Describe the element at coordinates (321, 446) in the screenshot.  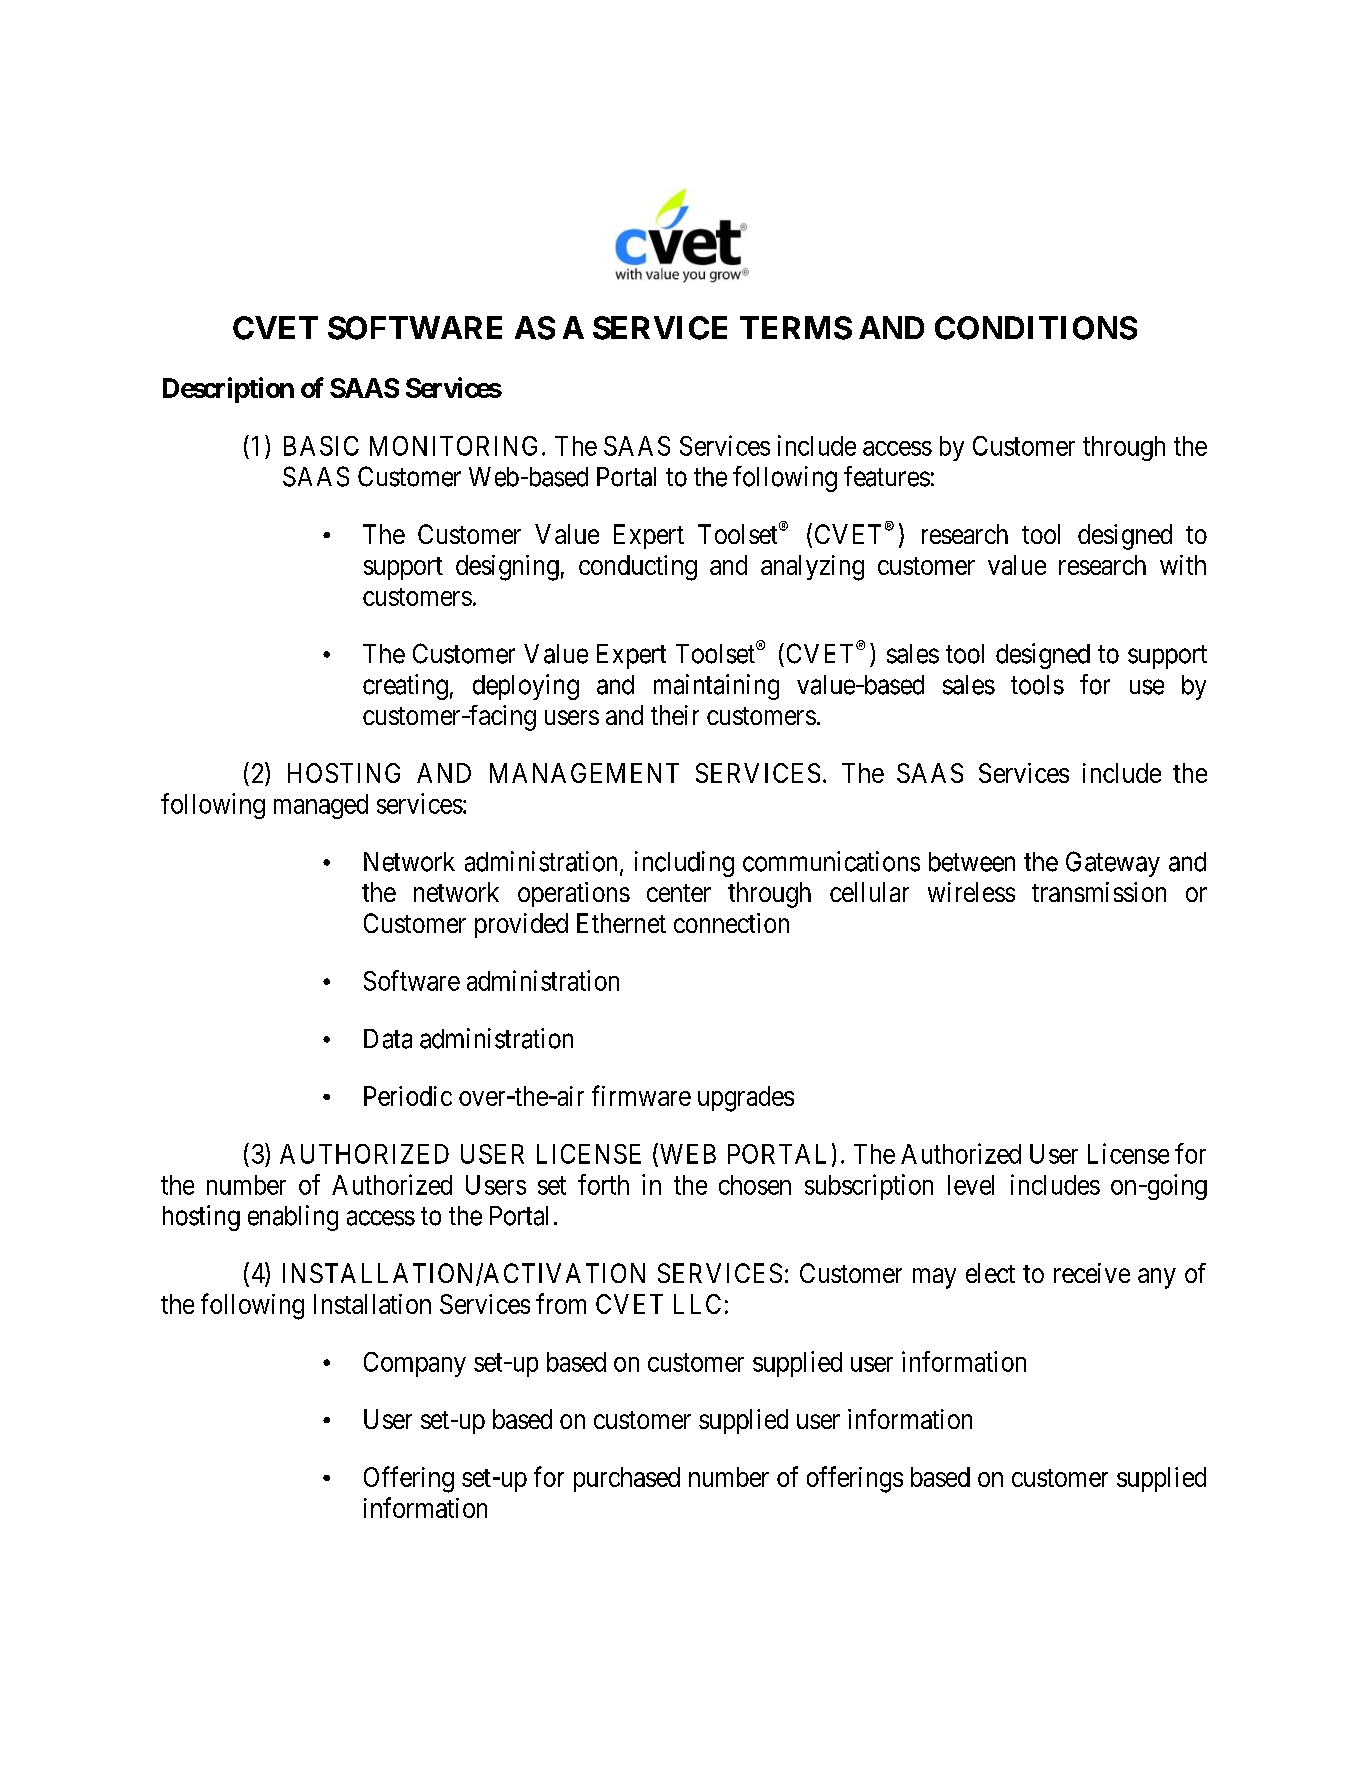
I see `BASIC` at that location.
